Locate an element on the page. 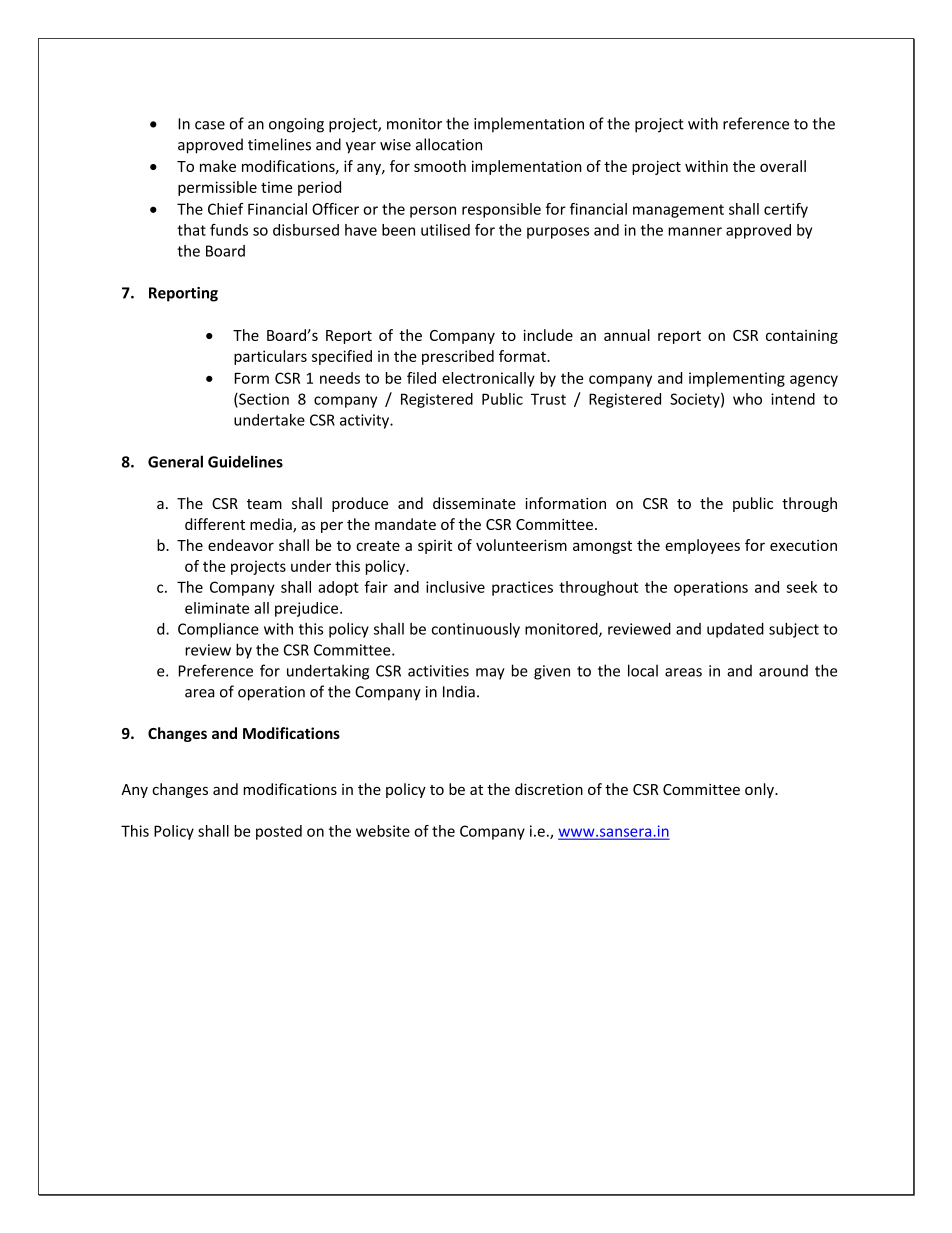 This document has height=1233, width=952. overall is located at coordinates (783, 166).
